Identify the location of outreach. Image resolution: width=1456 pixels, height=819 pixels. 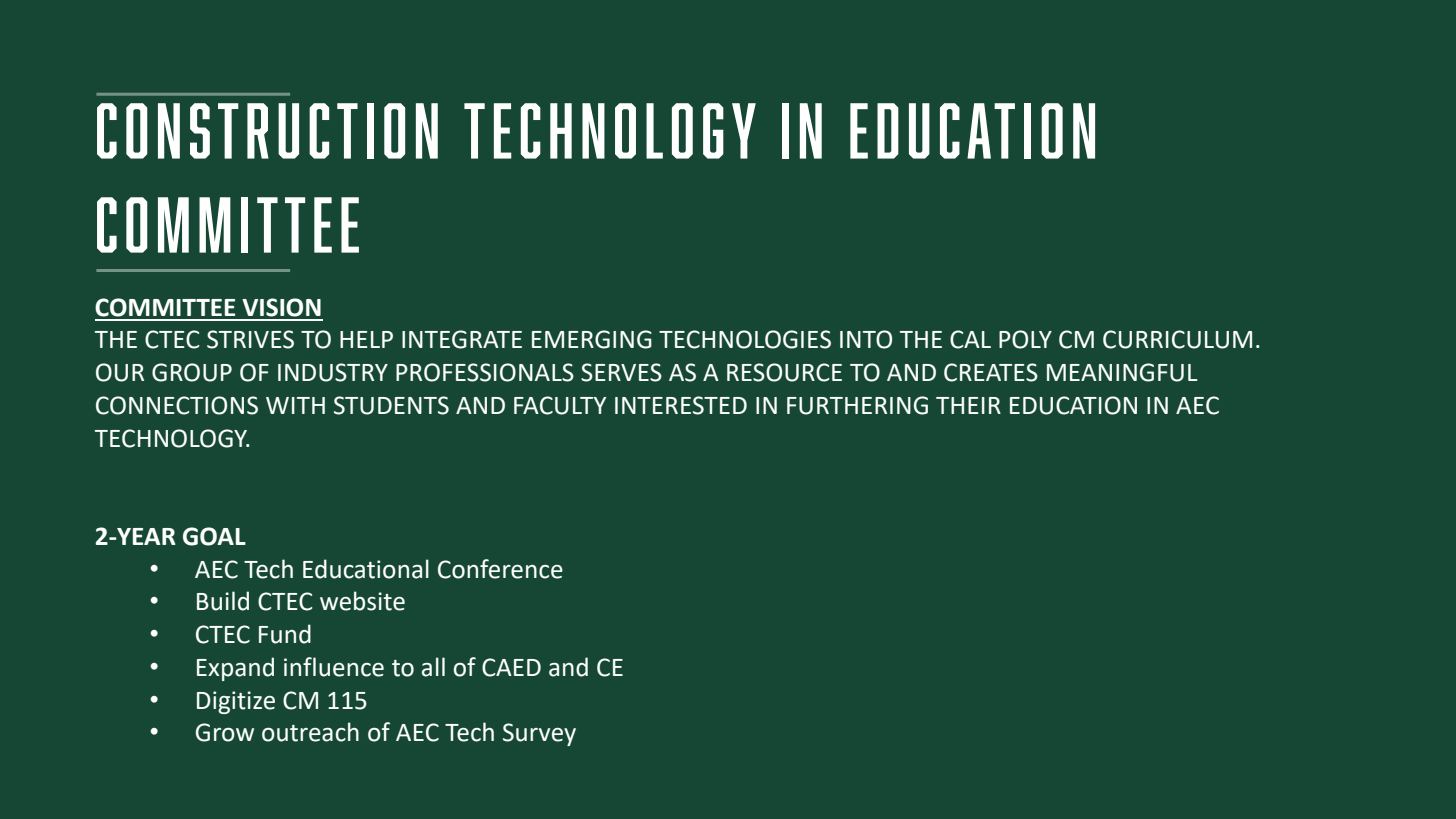
(310, 732).
